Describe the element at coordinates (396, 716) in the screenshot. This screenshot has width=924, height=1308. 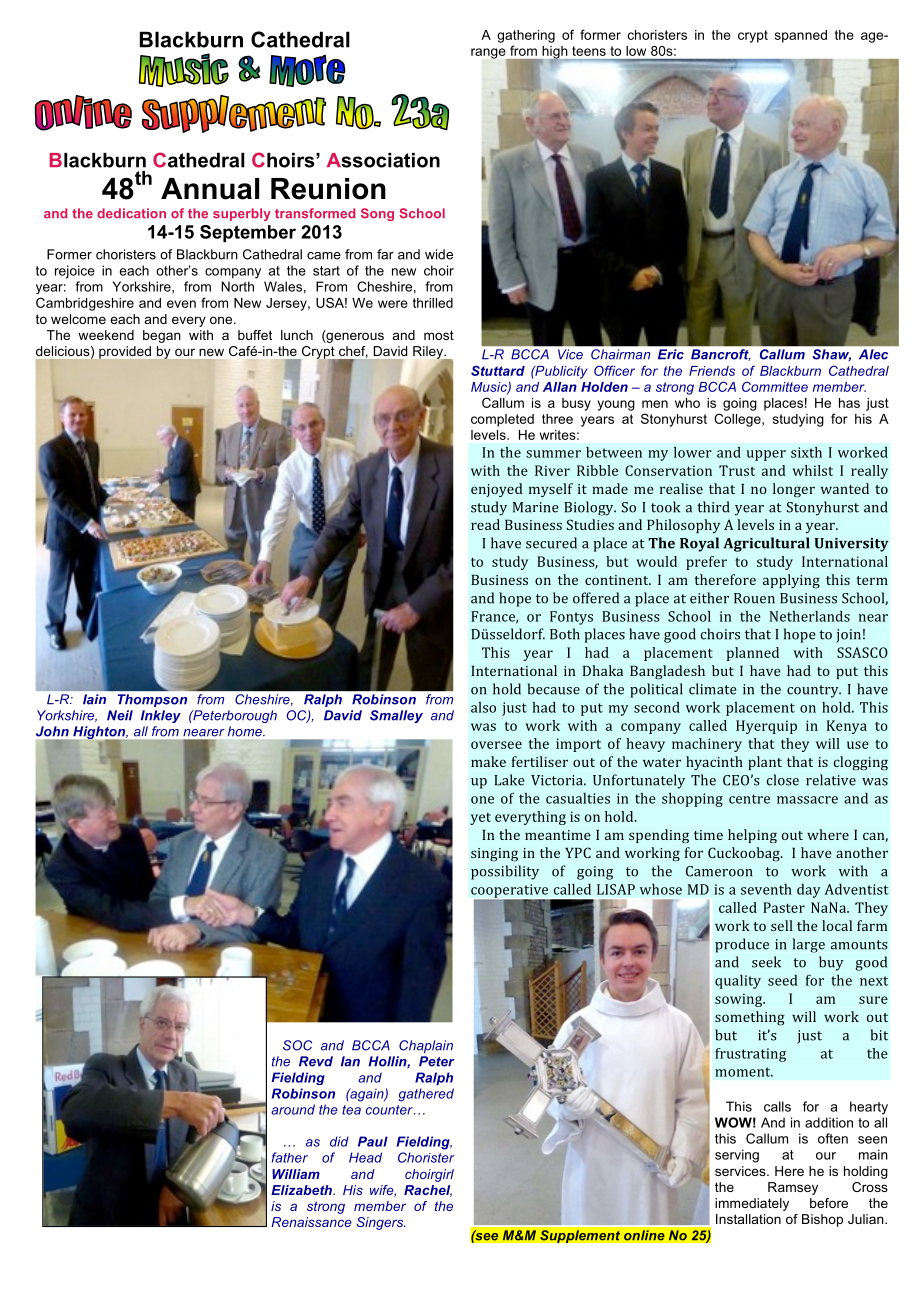
I see `Smalley` at that location.
